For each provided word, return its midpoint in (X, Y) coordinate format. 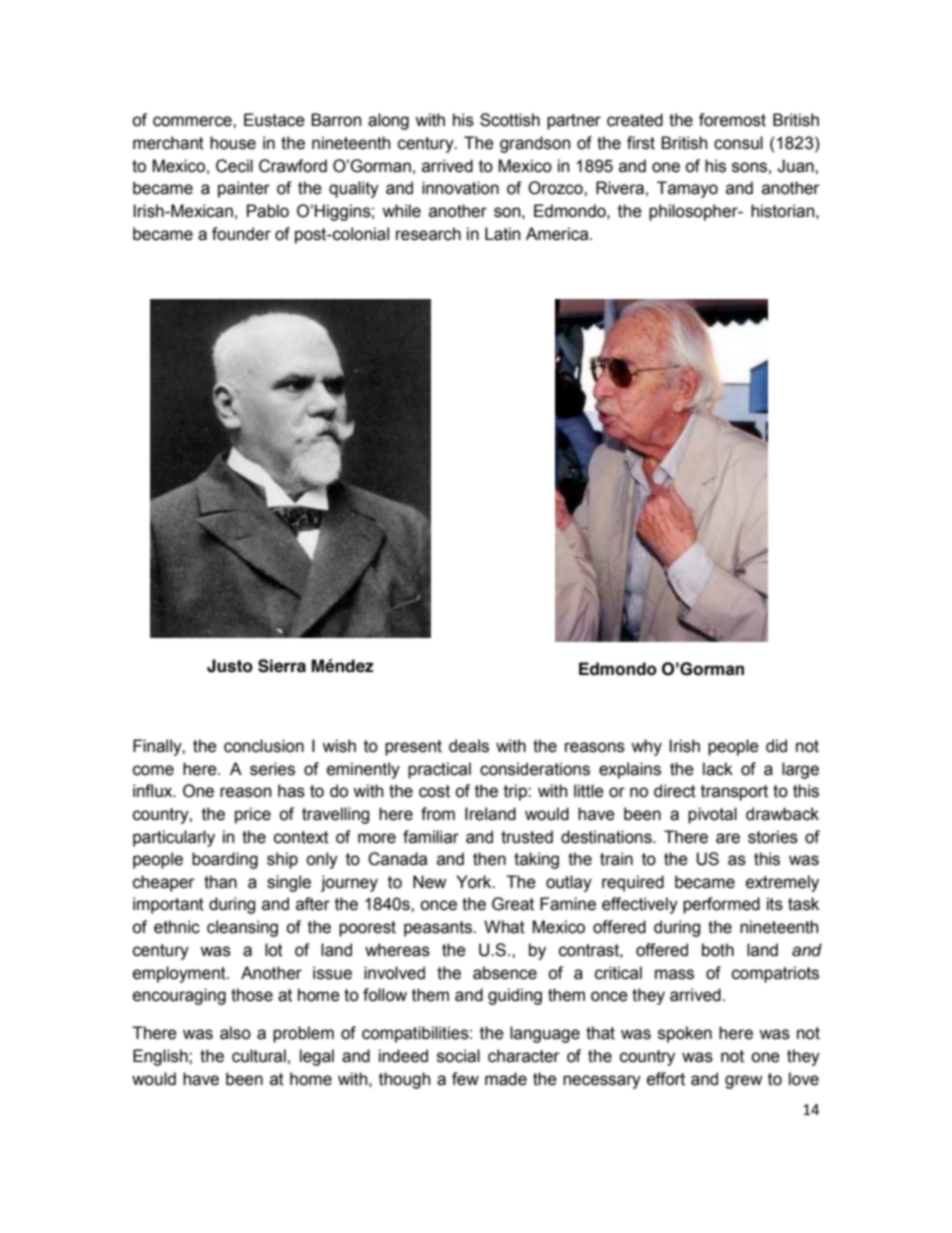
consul (738, 143)
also (235, 1033)
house (233, 143)
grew (744, 1082)
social (458, 1056)
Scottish (510, 120)
